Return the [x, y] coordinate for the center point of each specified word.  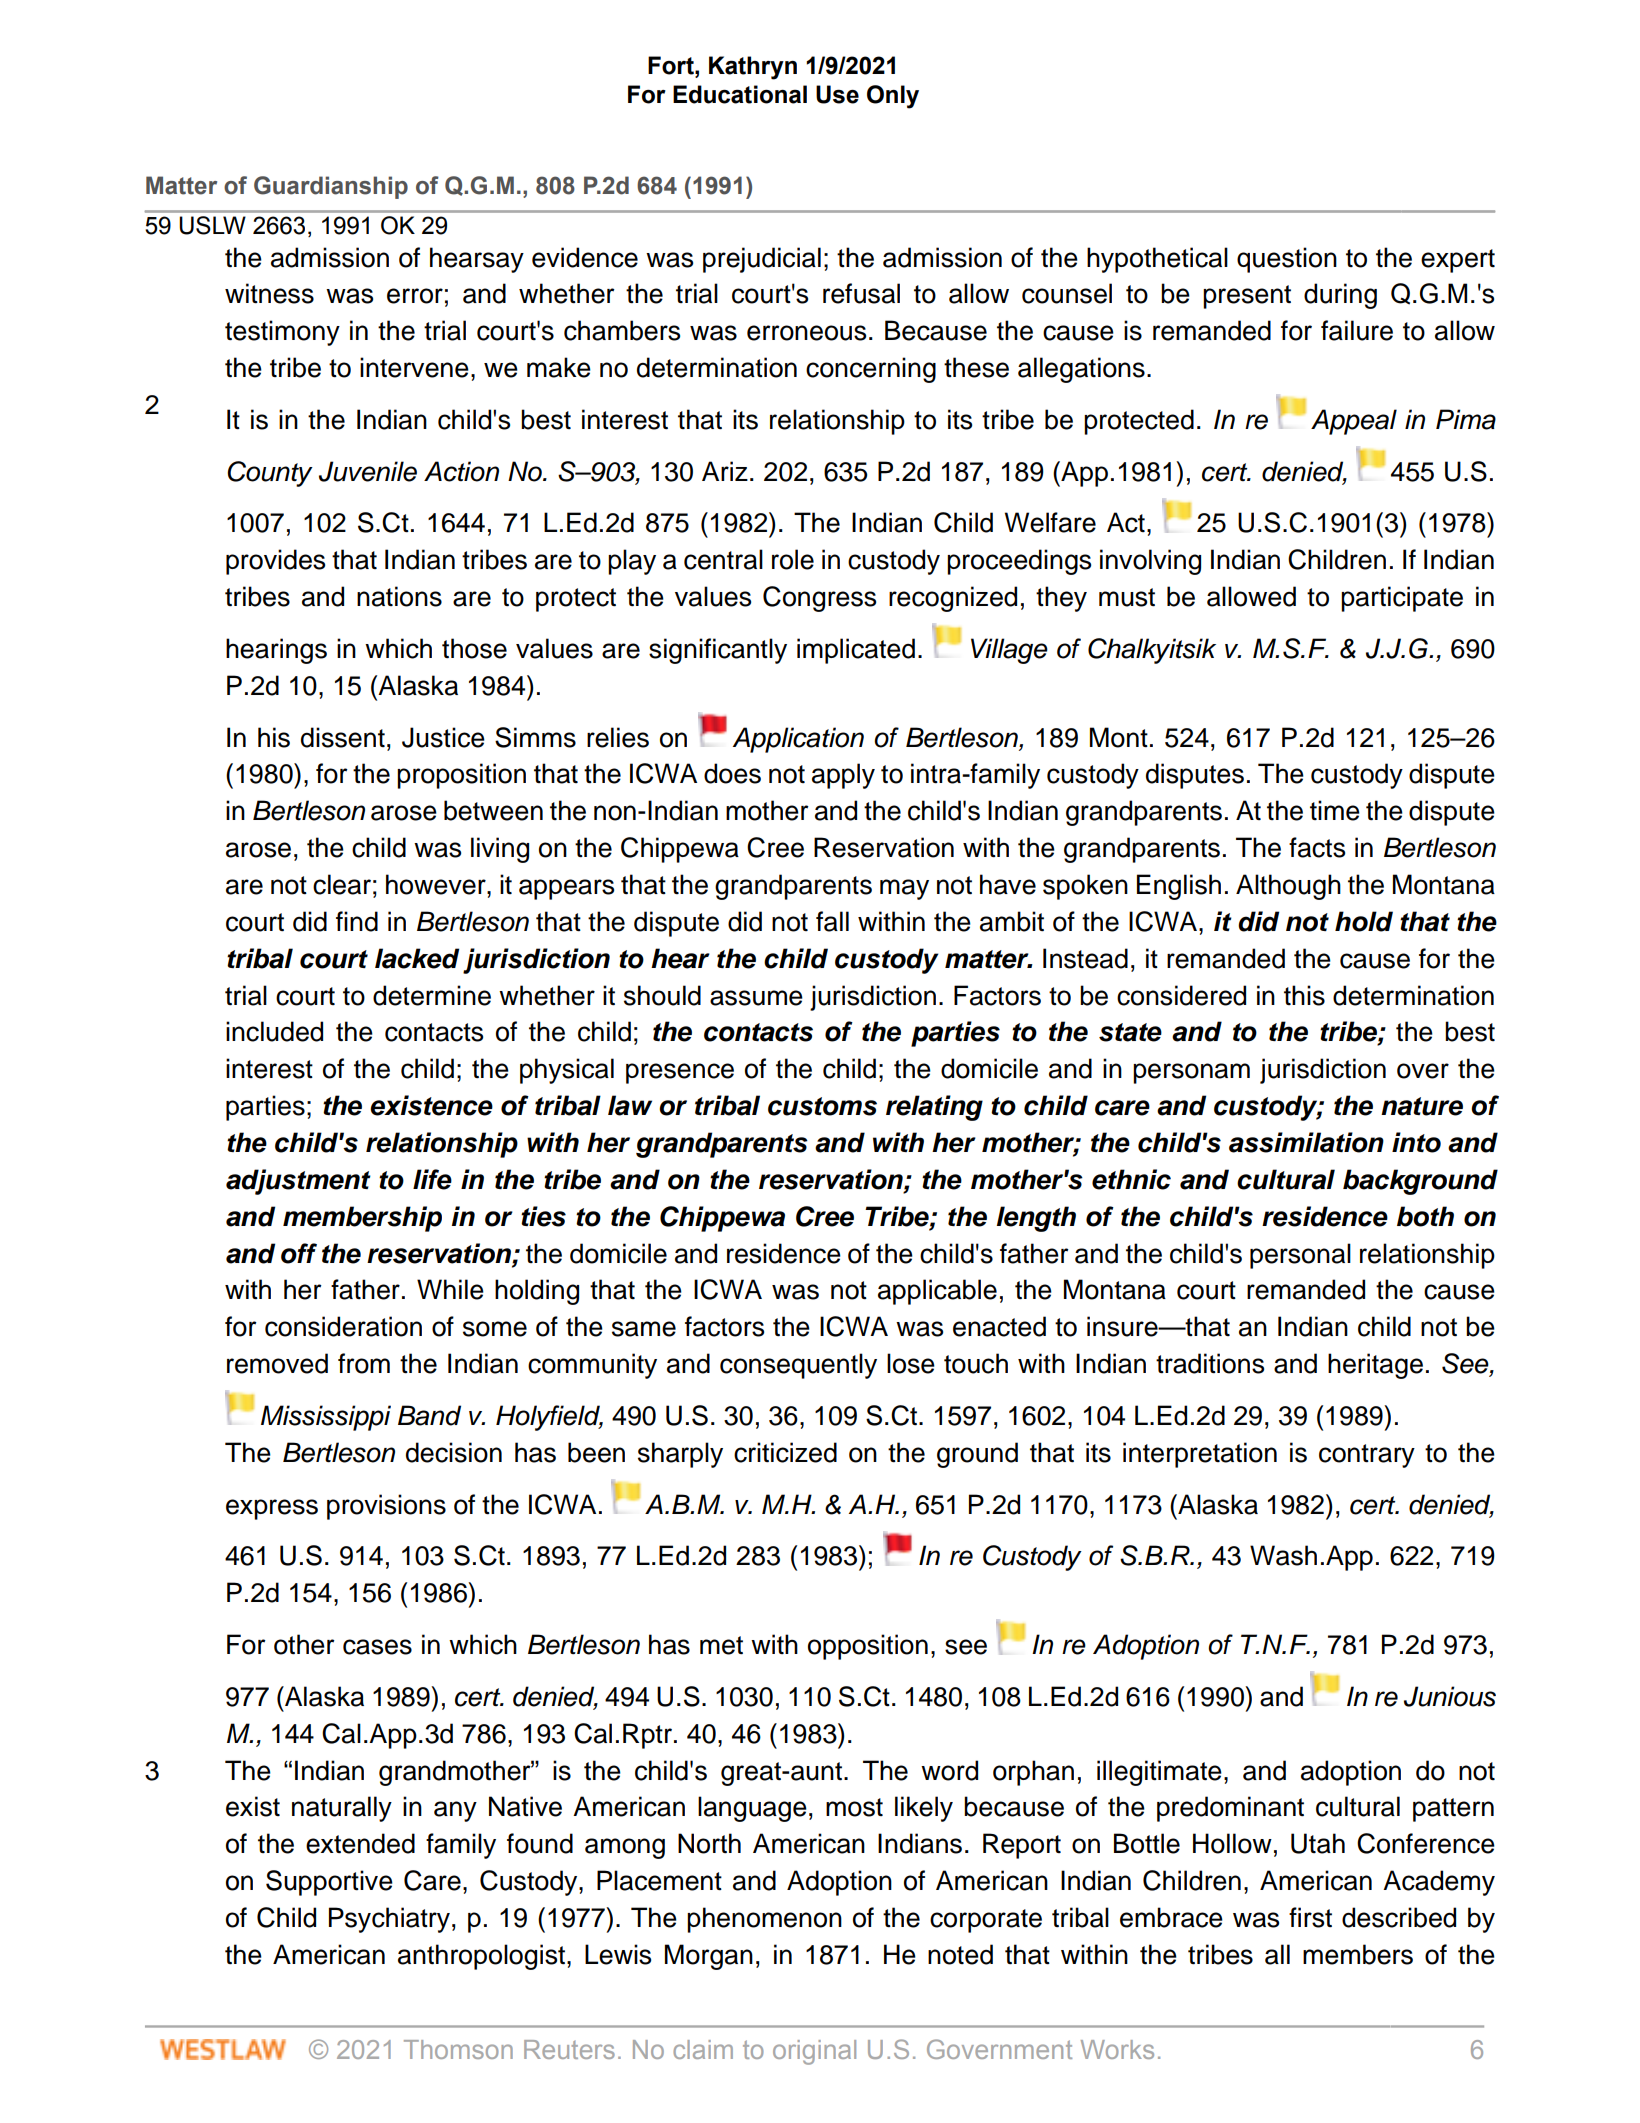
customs [822, 1106]
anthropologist [481, 1957]
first [1310, 1917]
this [1304, 995]
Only [893, 97]
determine [432, 995]
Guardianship [331, 187]
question [1287, 260]
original [814, 2052]
